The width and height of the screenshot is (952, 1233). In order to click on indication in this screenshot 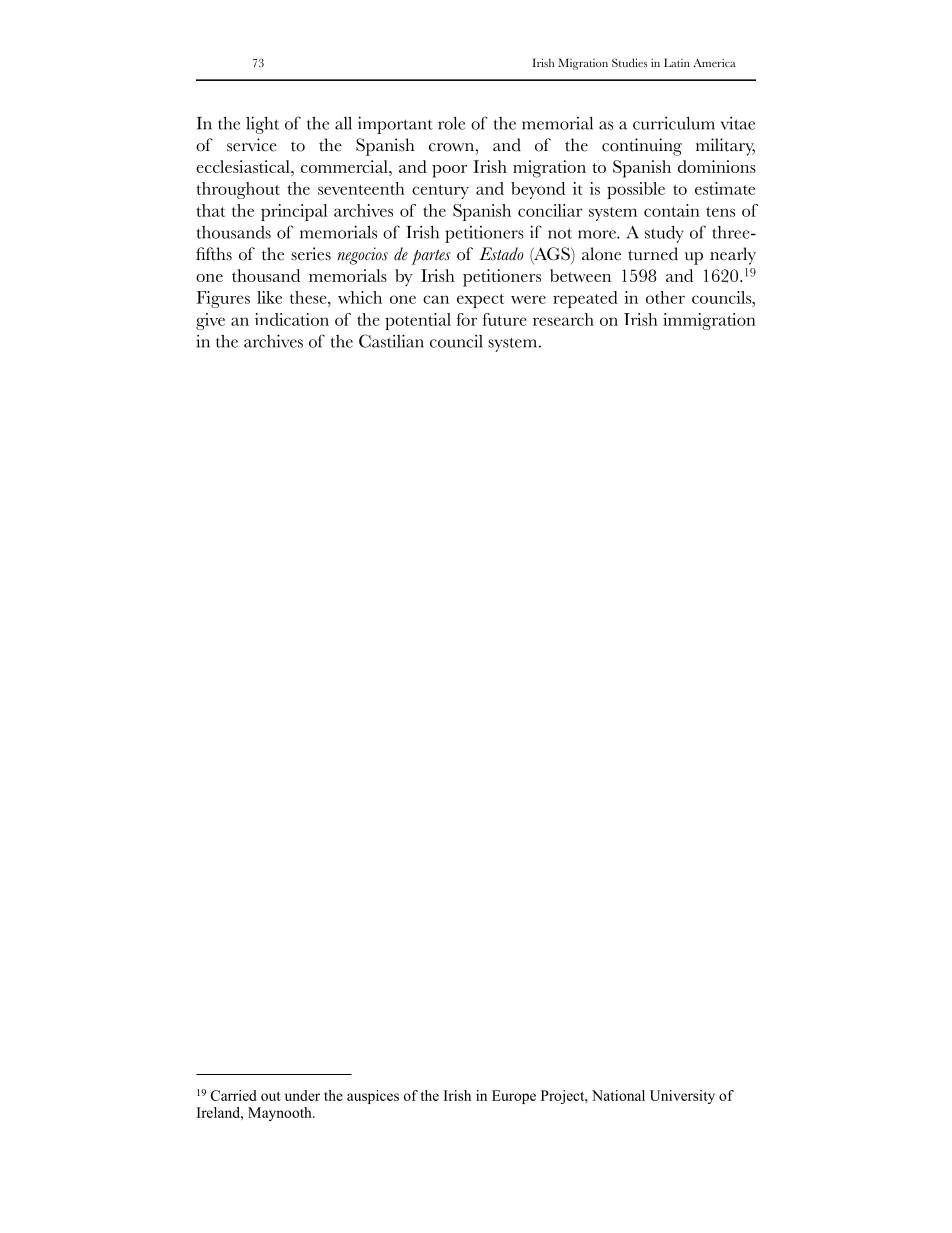, I will do `click(292, 319)`.
